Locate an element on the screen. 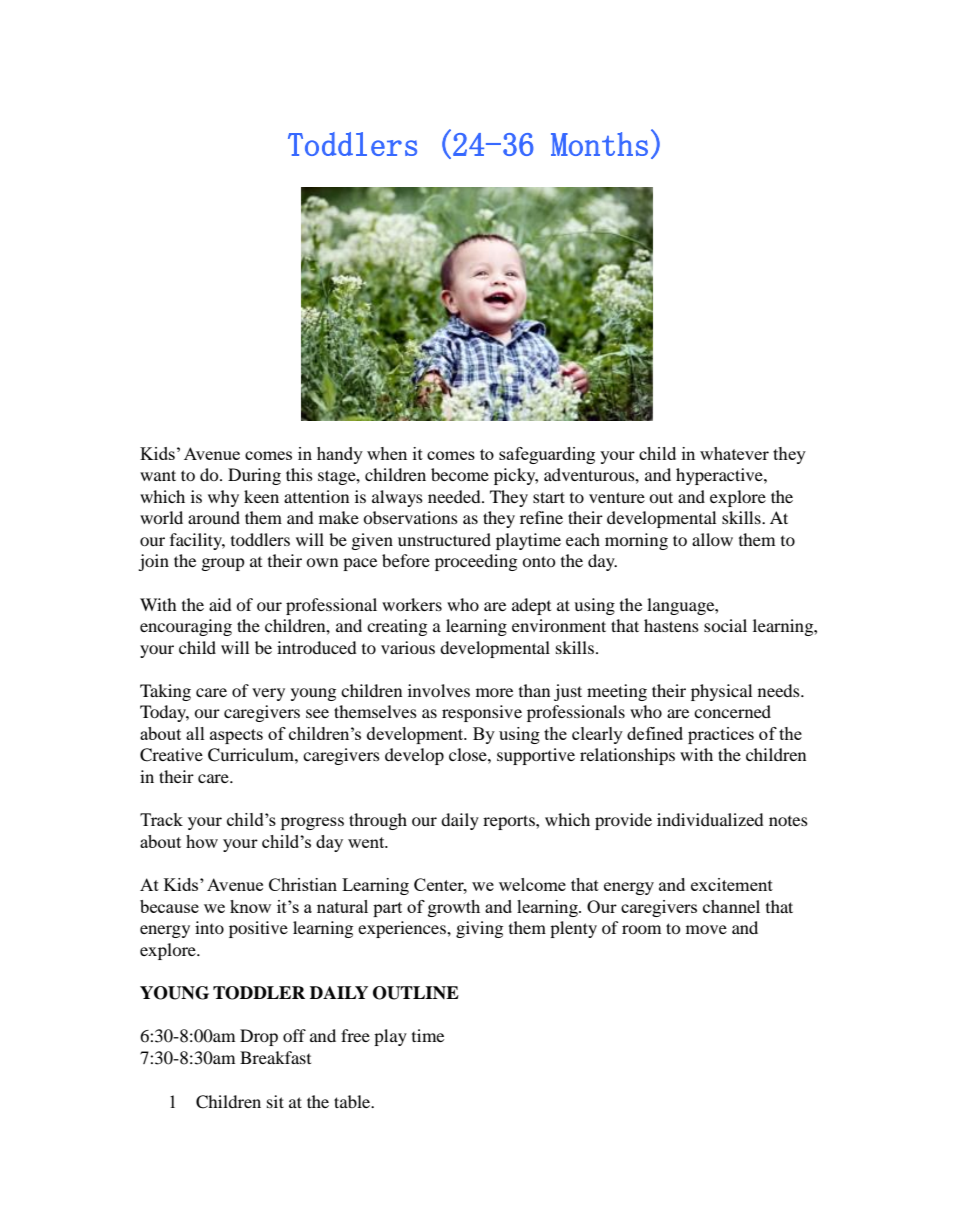 This screenshot has height=1232, width=954. individualized is located at coordinates (710, 819).
